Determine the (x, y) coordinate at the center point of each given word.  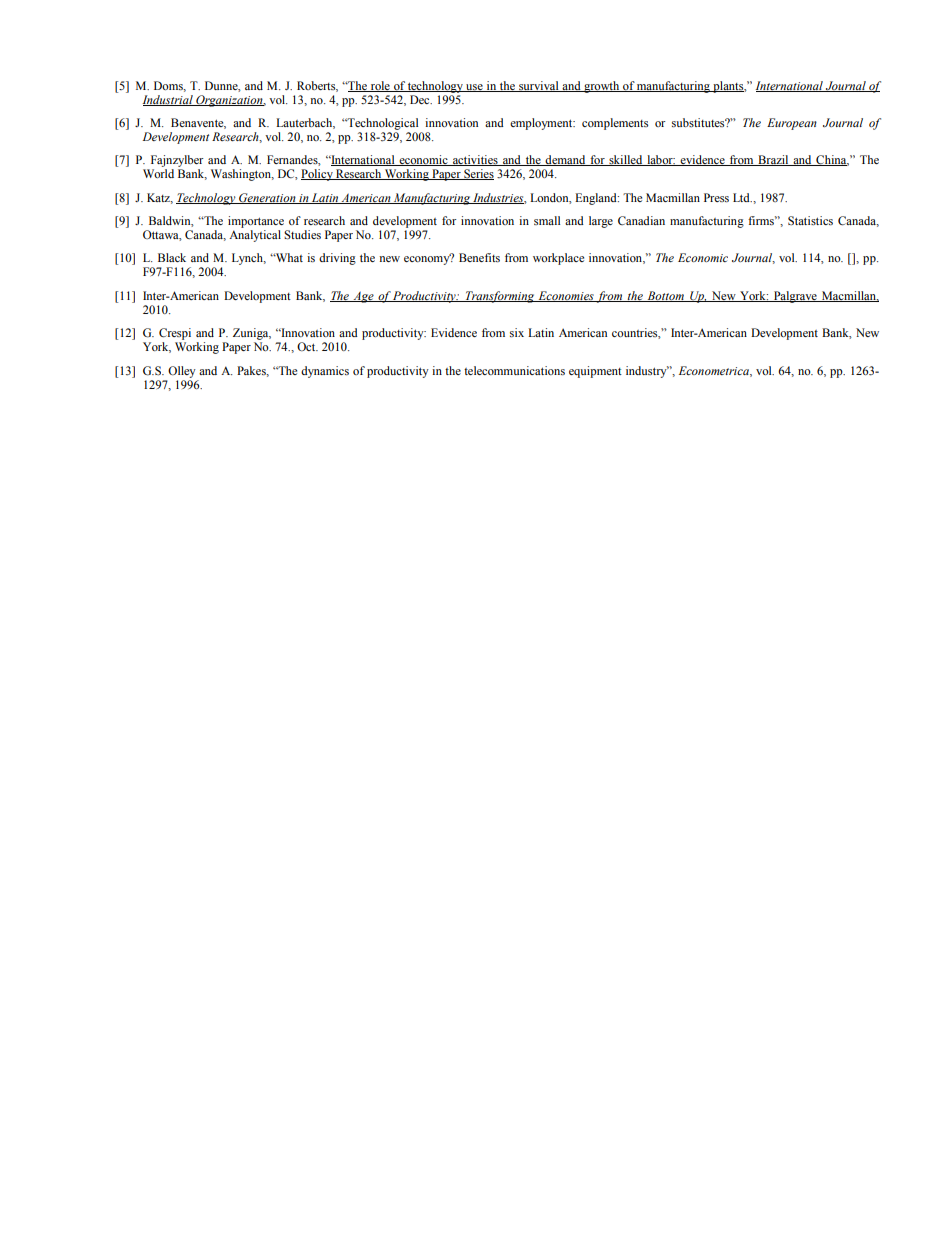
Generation (267, 198)
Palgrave (795, 297)
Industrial (169, 100)
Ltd (742, 197)
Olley (182, 372)
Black (172, 257)
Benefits (479, 257)
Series (478, 174)
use (474, 88)
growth (602, 87)
